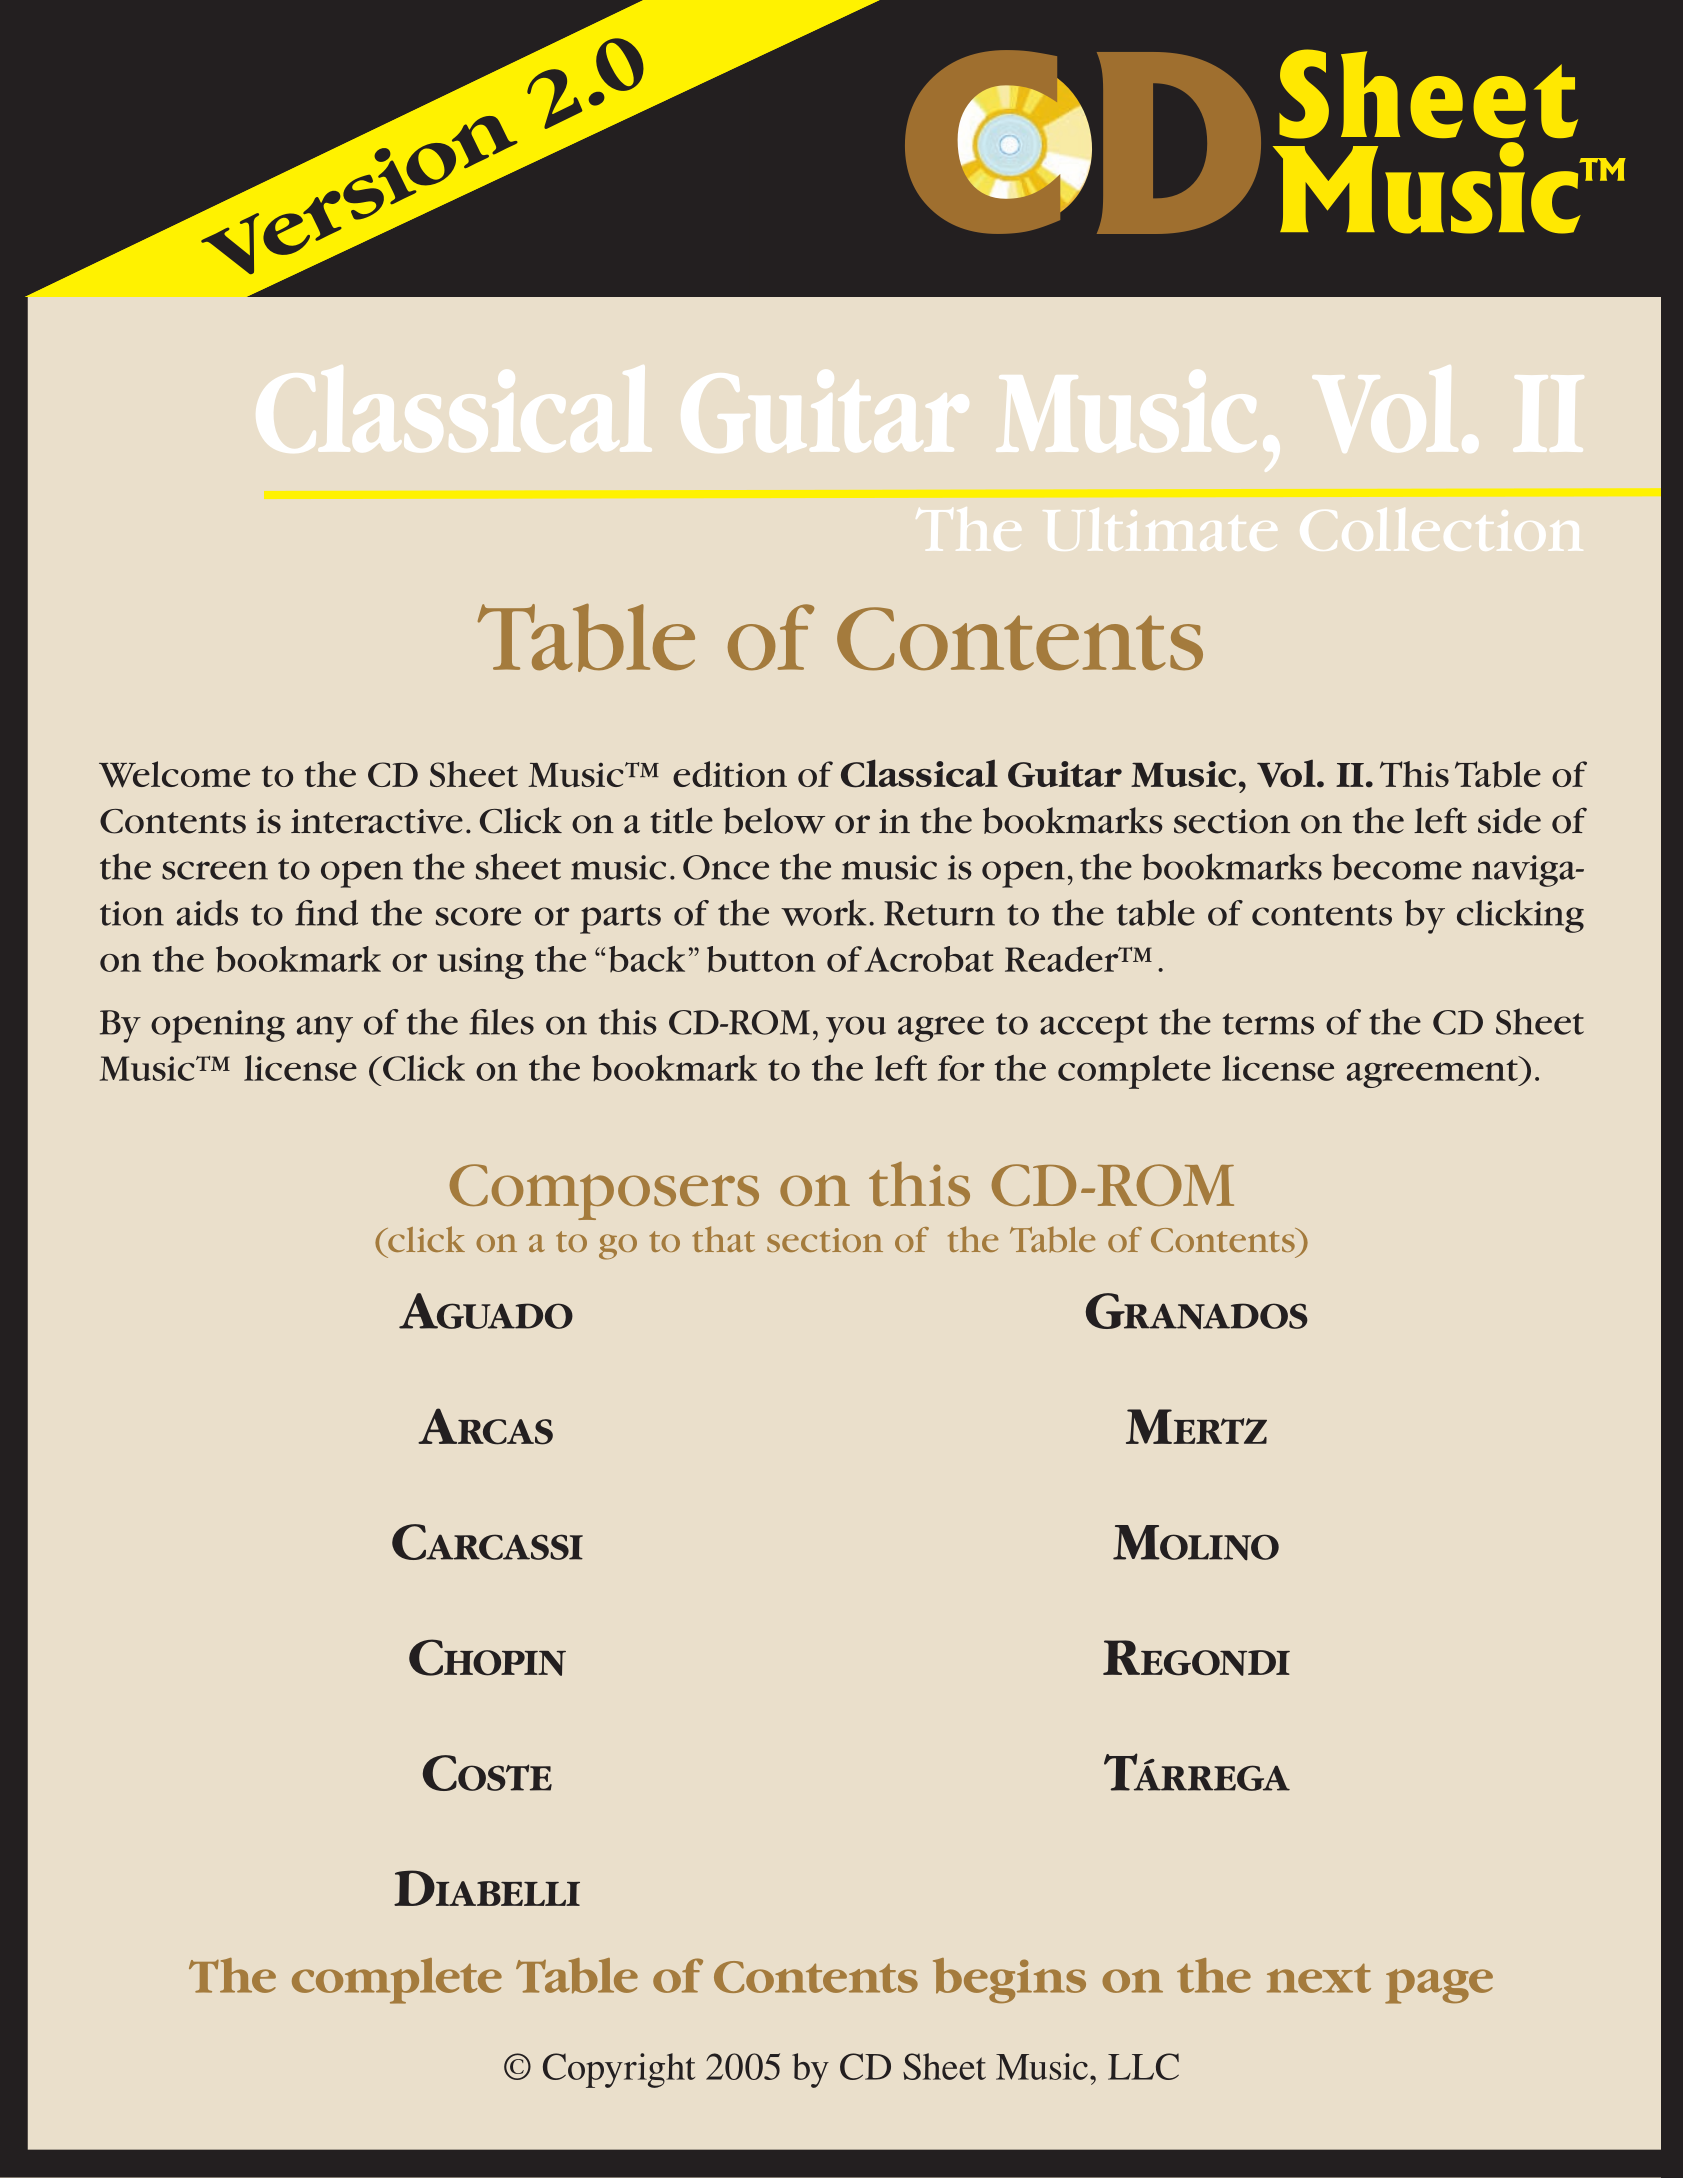 The image size is (1683, 2178). I want to click on interactive, so click(377, 821).
